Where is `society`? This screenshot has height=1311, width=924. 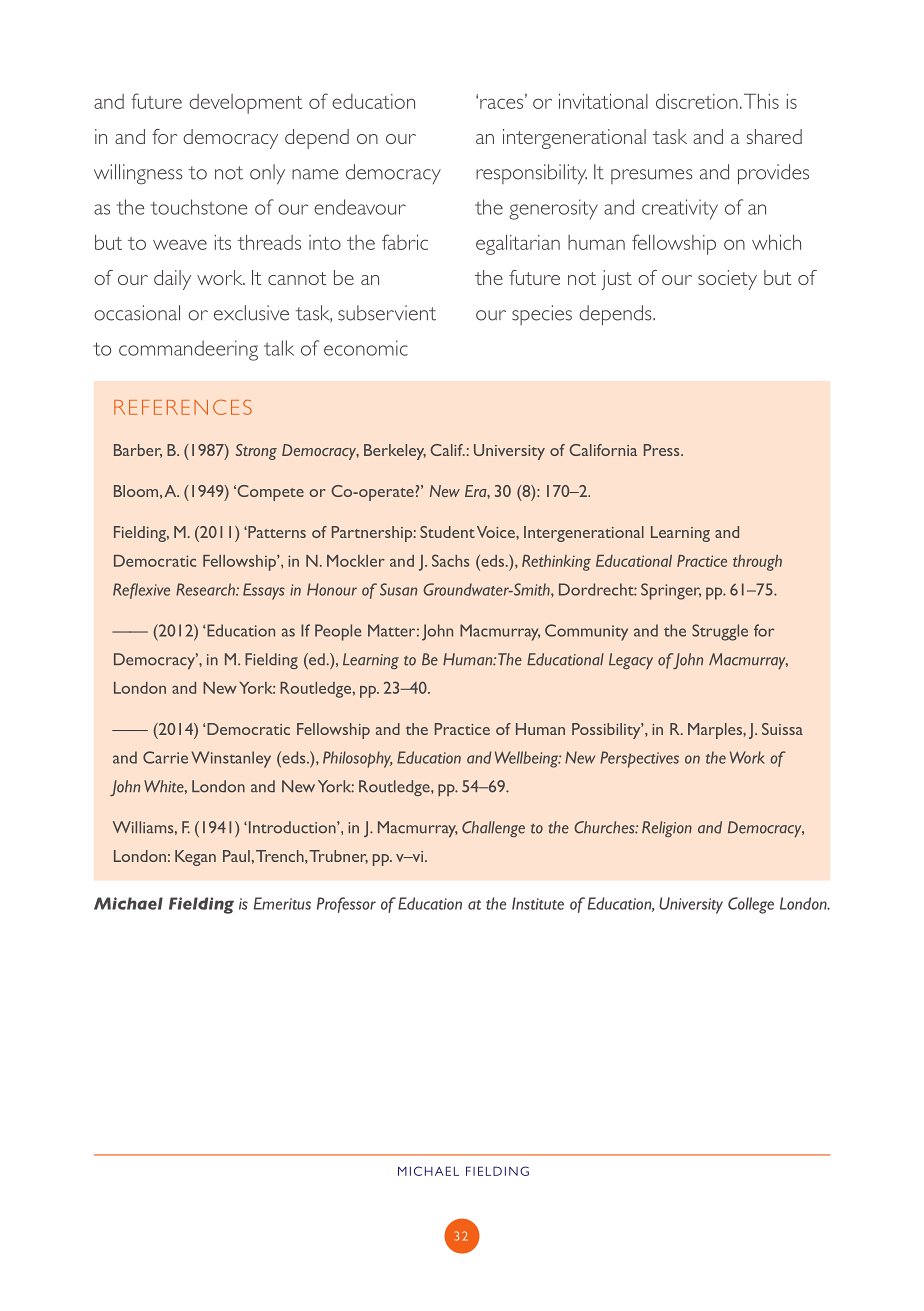 society is located at coordinates (727, 280).
